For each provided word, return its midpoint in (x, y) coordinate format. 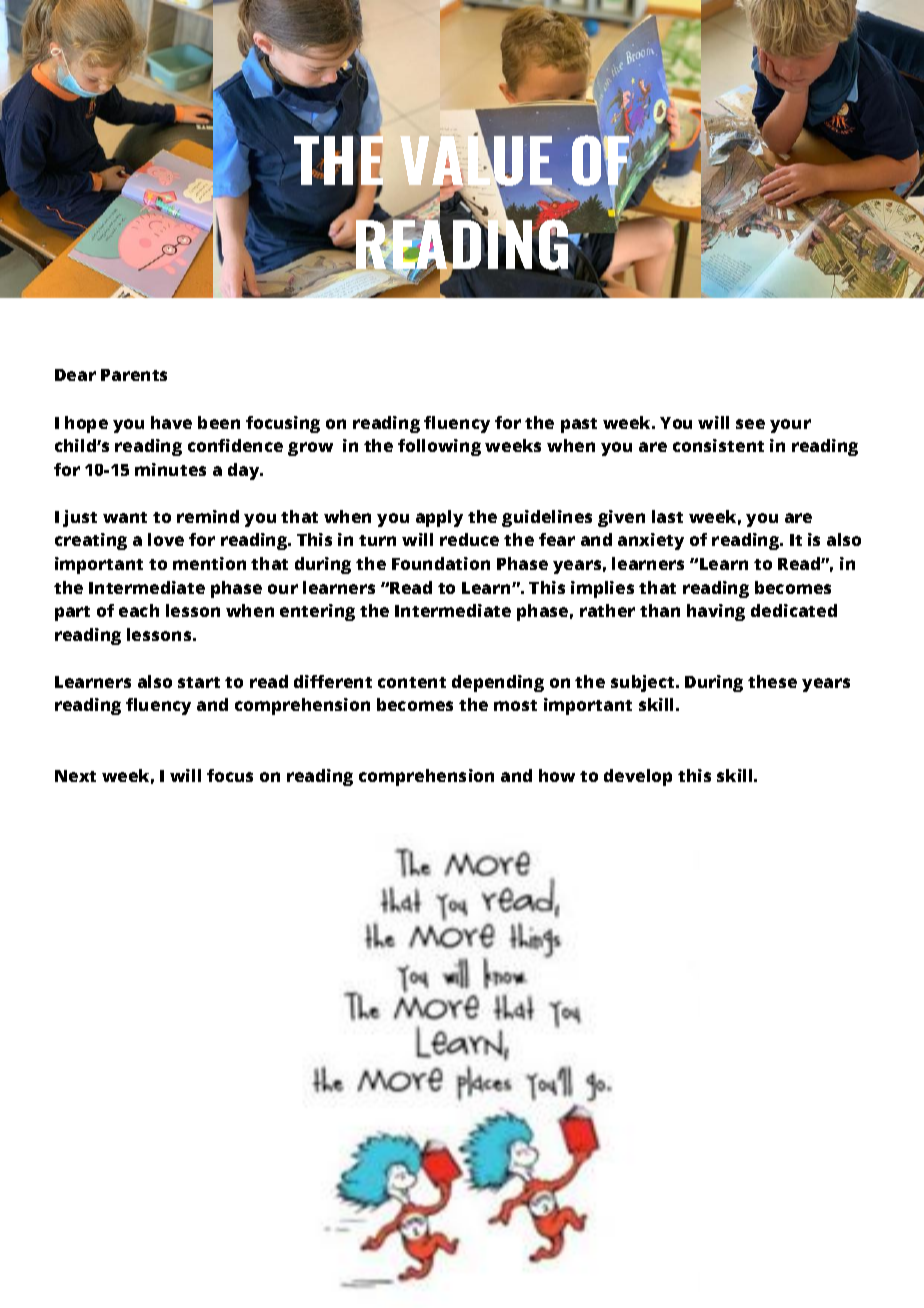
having (716, 612)
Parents (134, 375)
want (125, 517)
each (139, 610)
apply (439, 518)
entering (317, 612)
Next (75, 776)
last (667, 516)
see (750, 424)
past (579, 425)
